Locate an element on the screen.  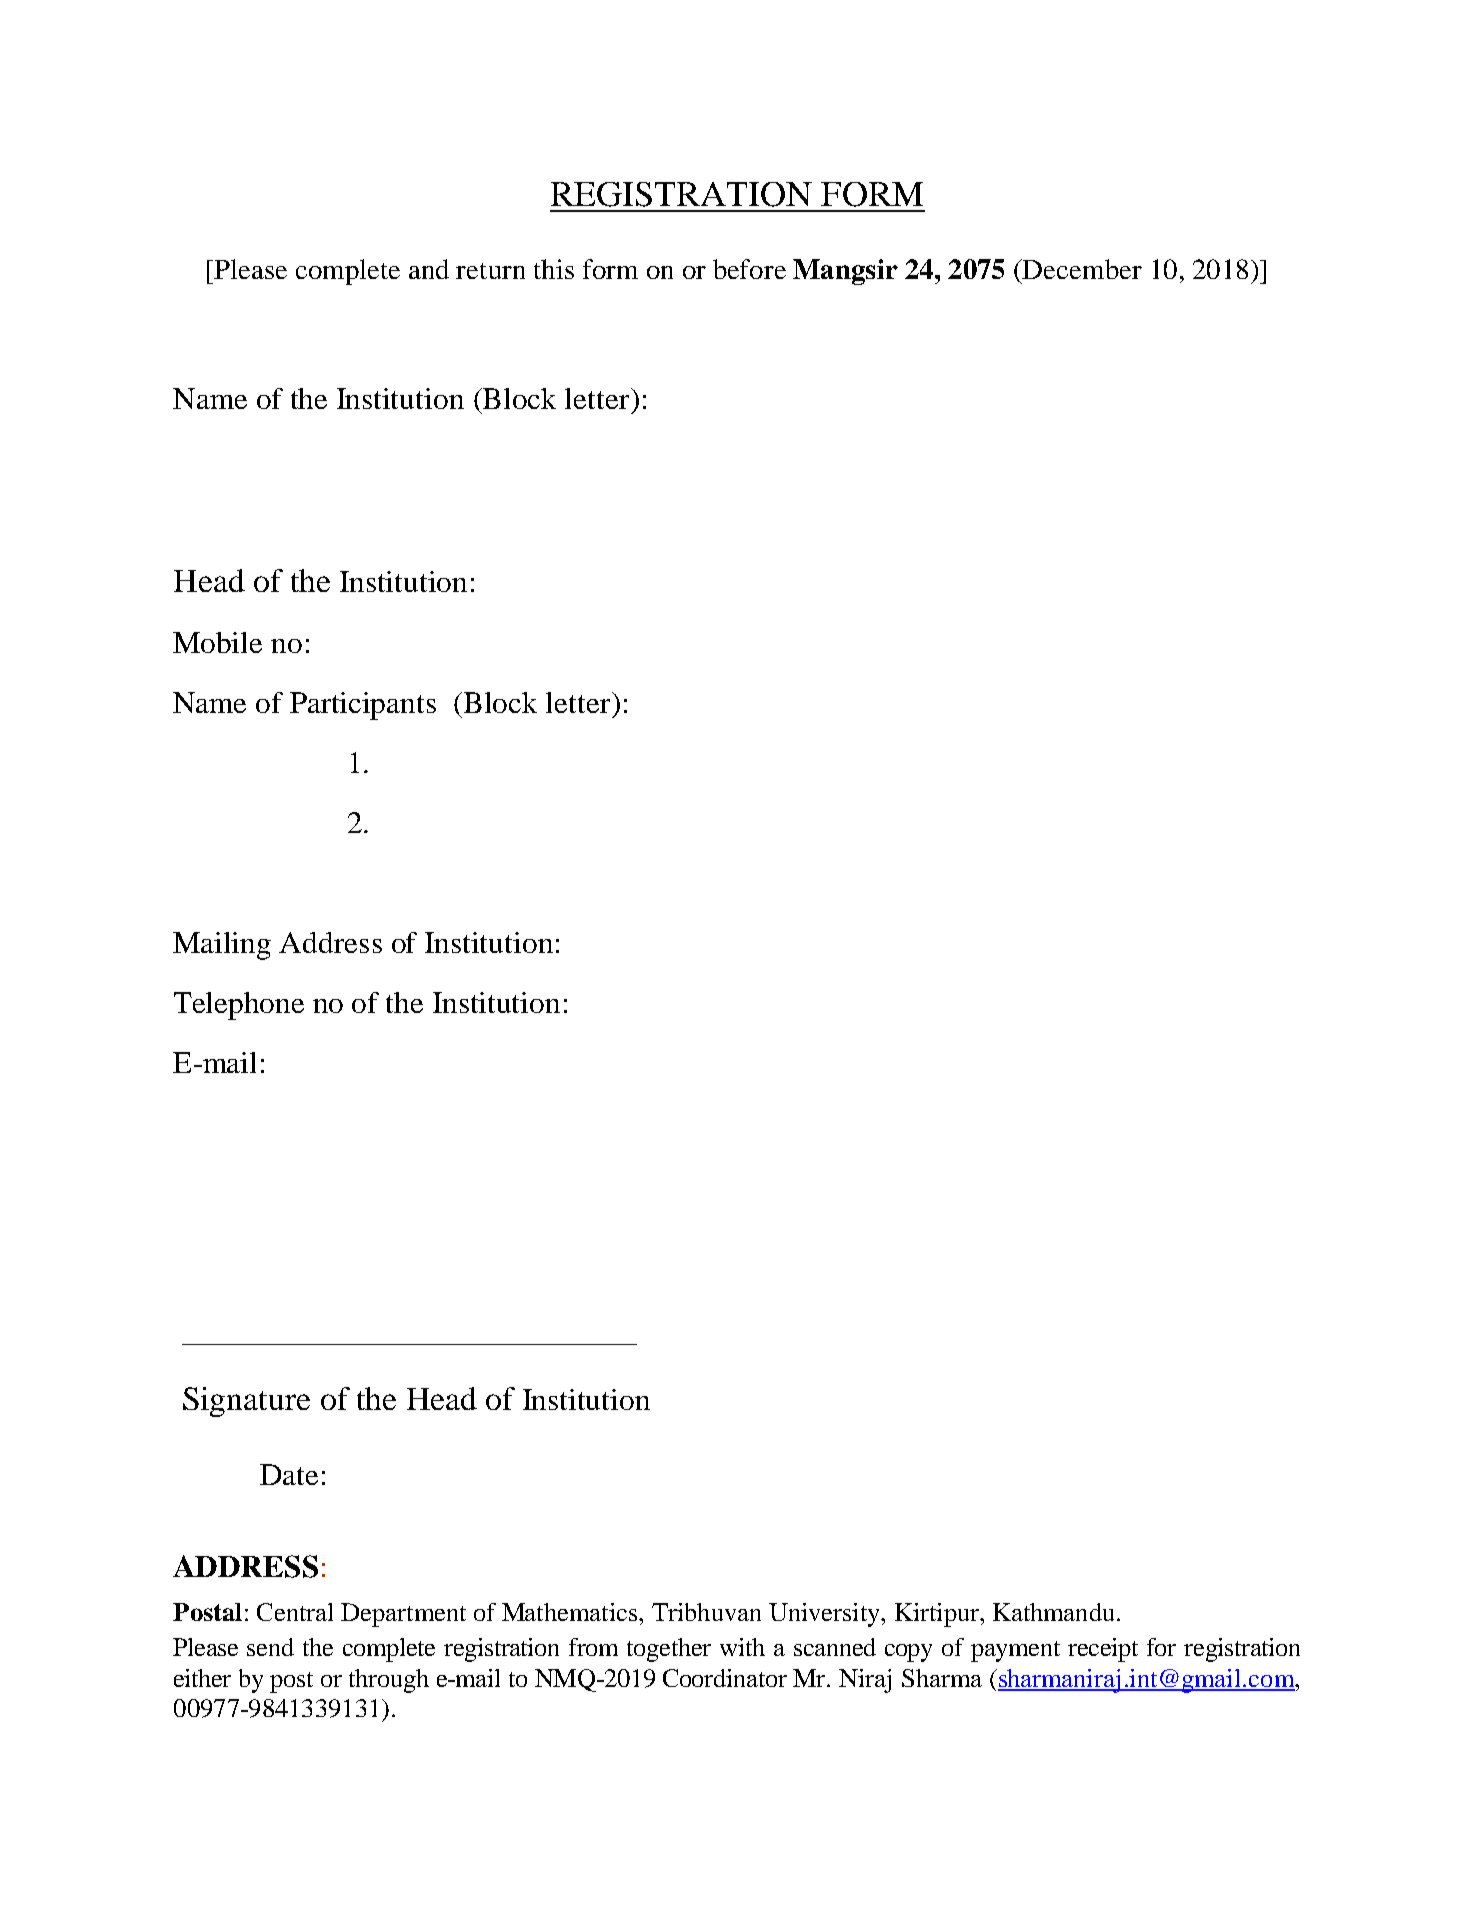
Central is located at coordinates (295, 1612).
